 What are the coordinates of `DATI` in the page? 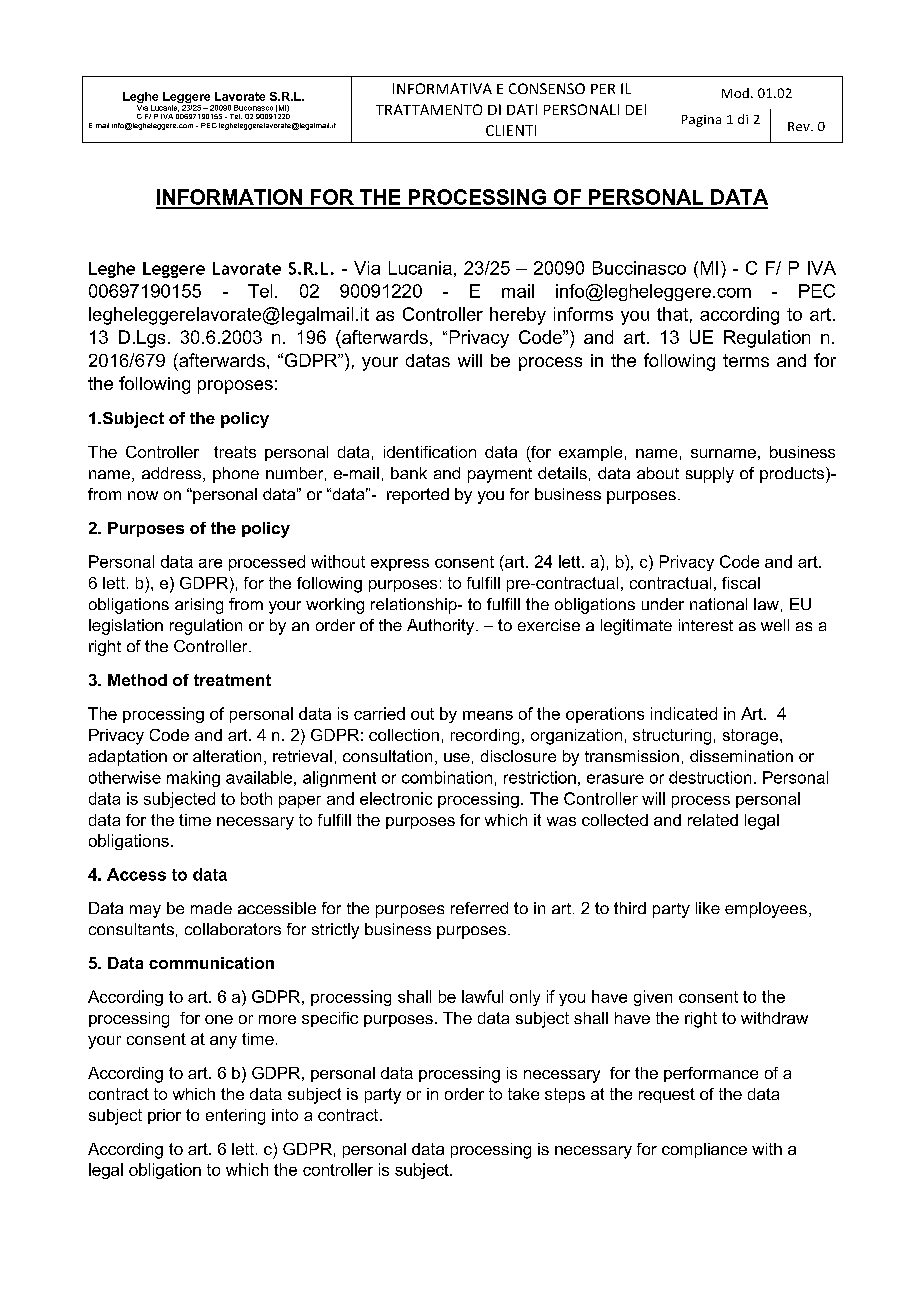 It's located at (522, 109).
